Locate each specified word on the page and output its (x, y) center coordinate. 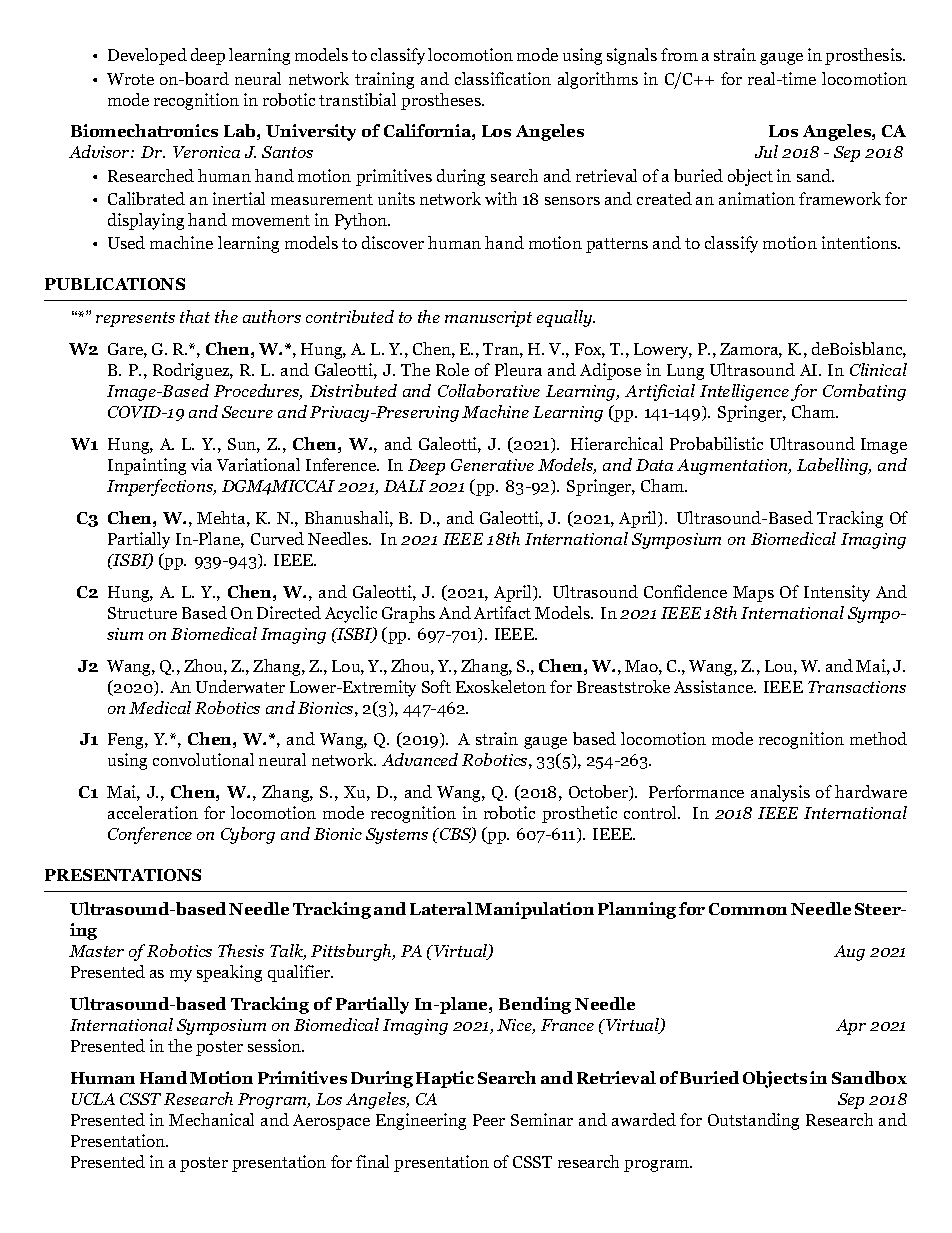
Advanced (420, 759)
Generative (492, 465)
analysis (780, 793)
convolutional (203, 759)
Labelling (834, 466)
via (201, 464)
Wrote (130, 79)
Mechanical (211, 1119)
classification (503, 78)
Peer (489, 1120)
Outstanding (753, 1121)
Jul (766, 151)
